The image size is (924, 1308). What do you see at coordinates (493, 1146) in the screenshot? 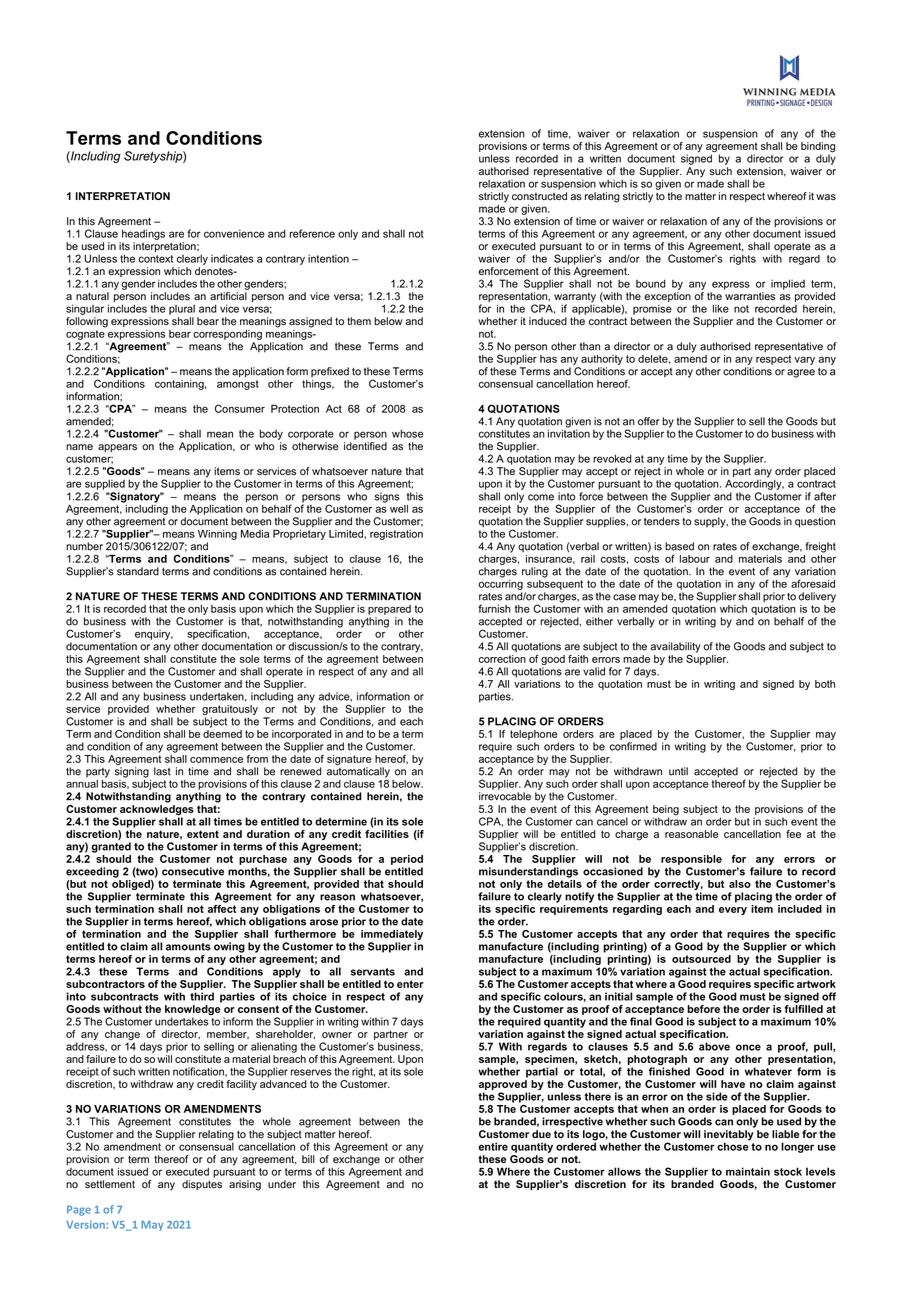
I see `entire` at bounding box center [493, 1146].
